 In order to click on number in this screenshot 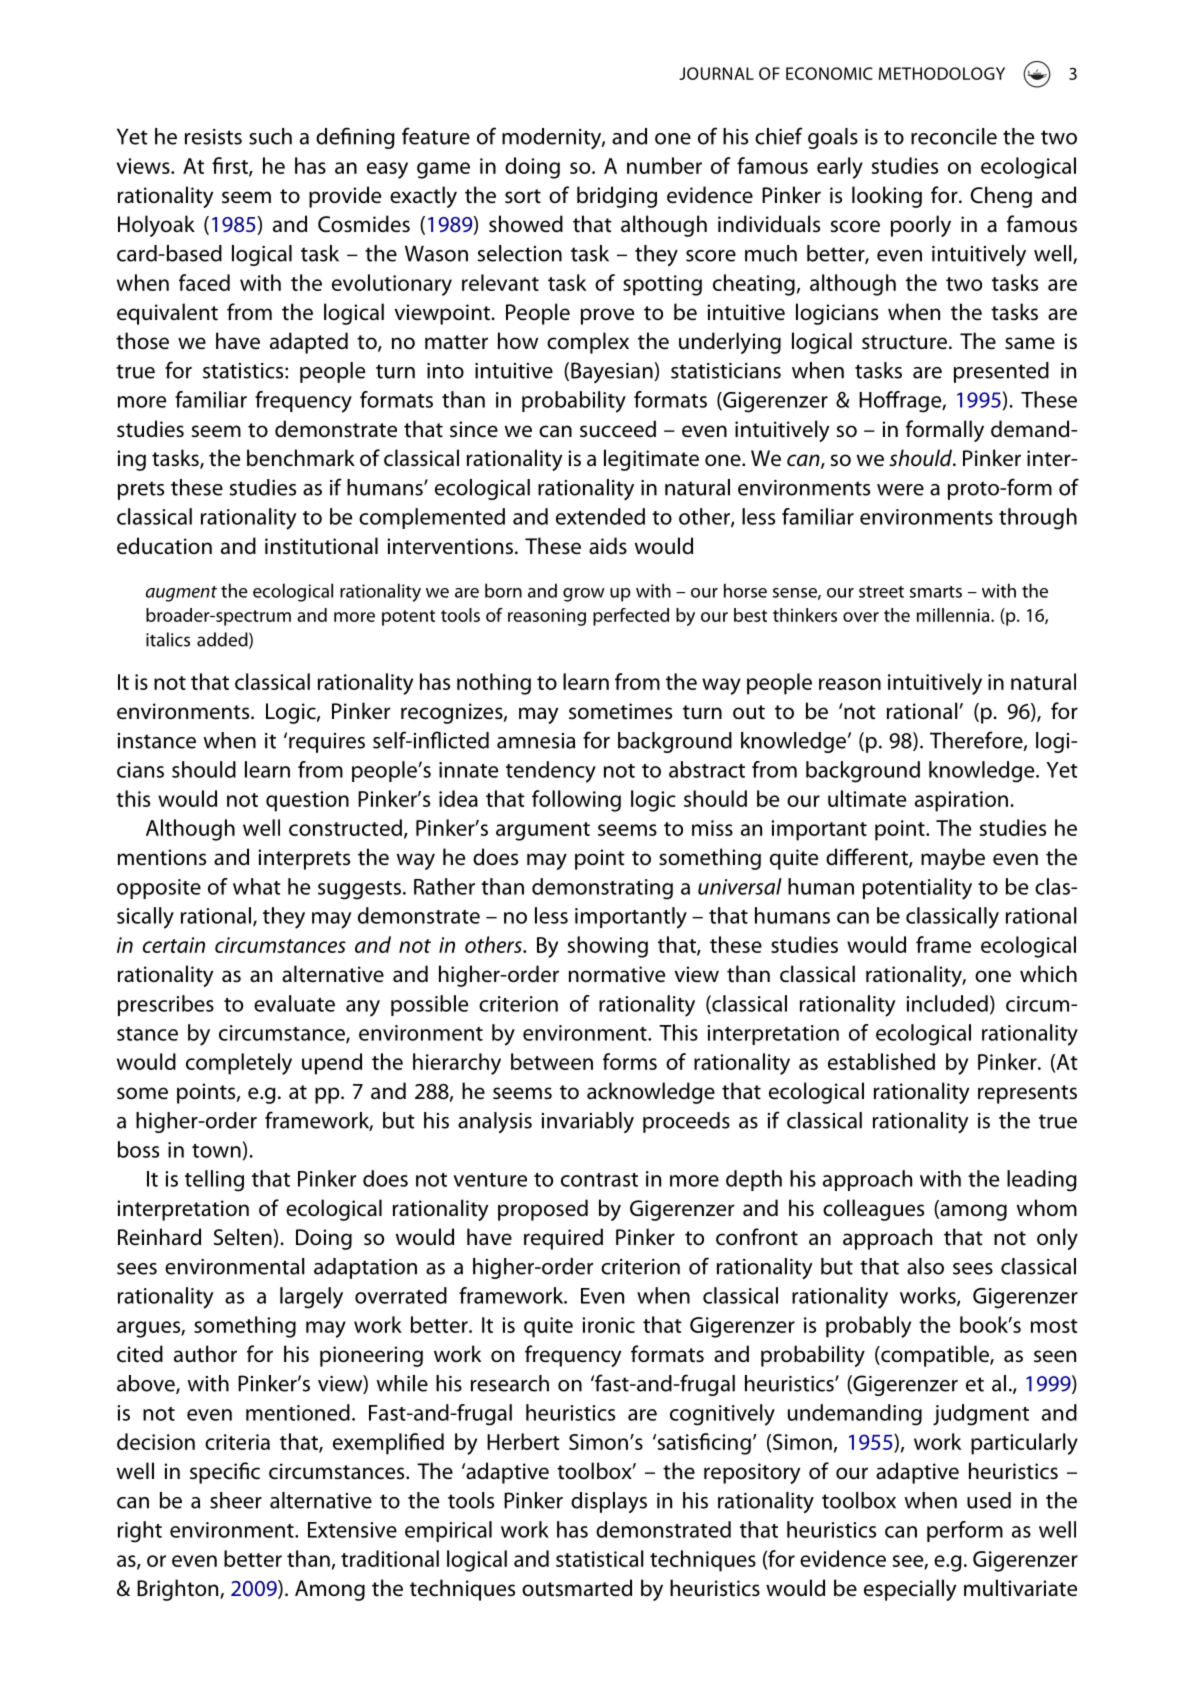, I will do `click(664, 165)`.
